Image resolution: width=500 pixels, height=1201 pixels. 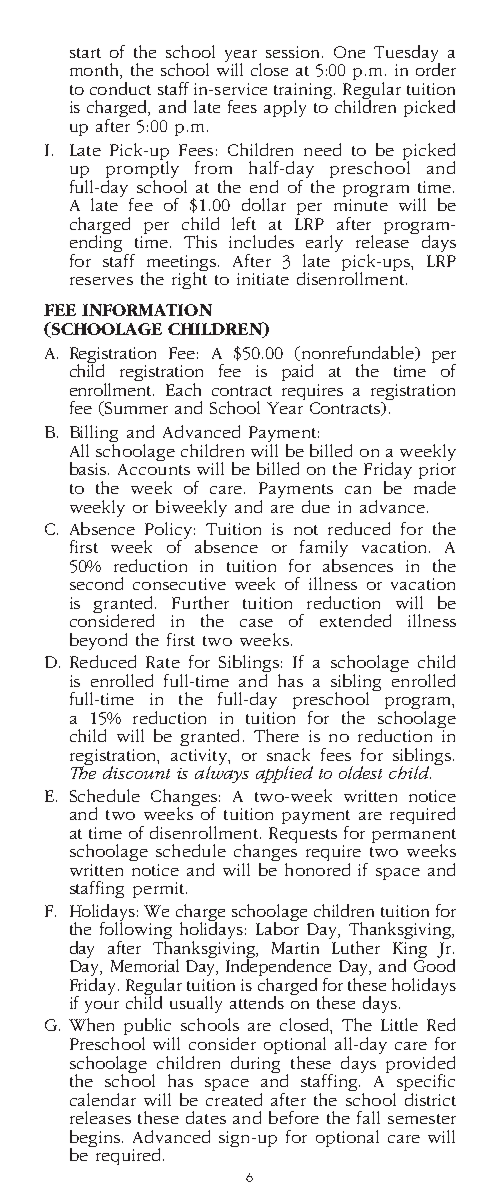 What do you see at coordinates (120, 88) in the document?
I see `conduct` at bounding box center [120, 88].
